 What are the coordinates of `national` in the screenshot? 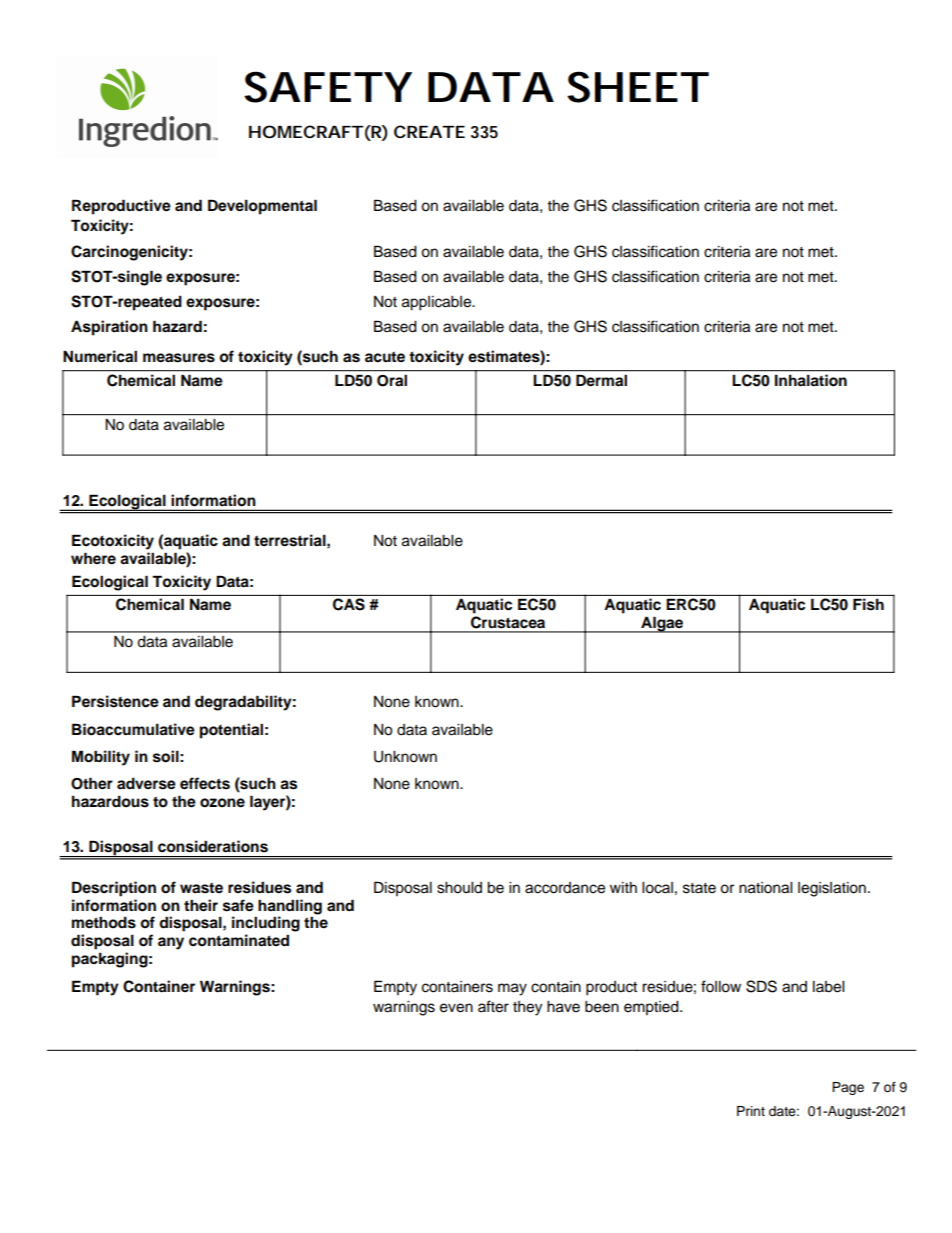 It's located at (765, 888).
